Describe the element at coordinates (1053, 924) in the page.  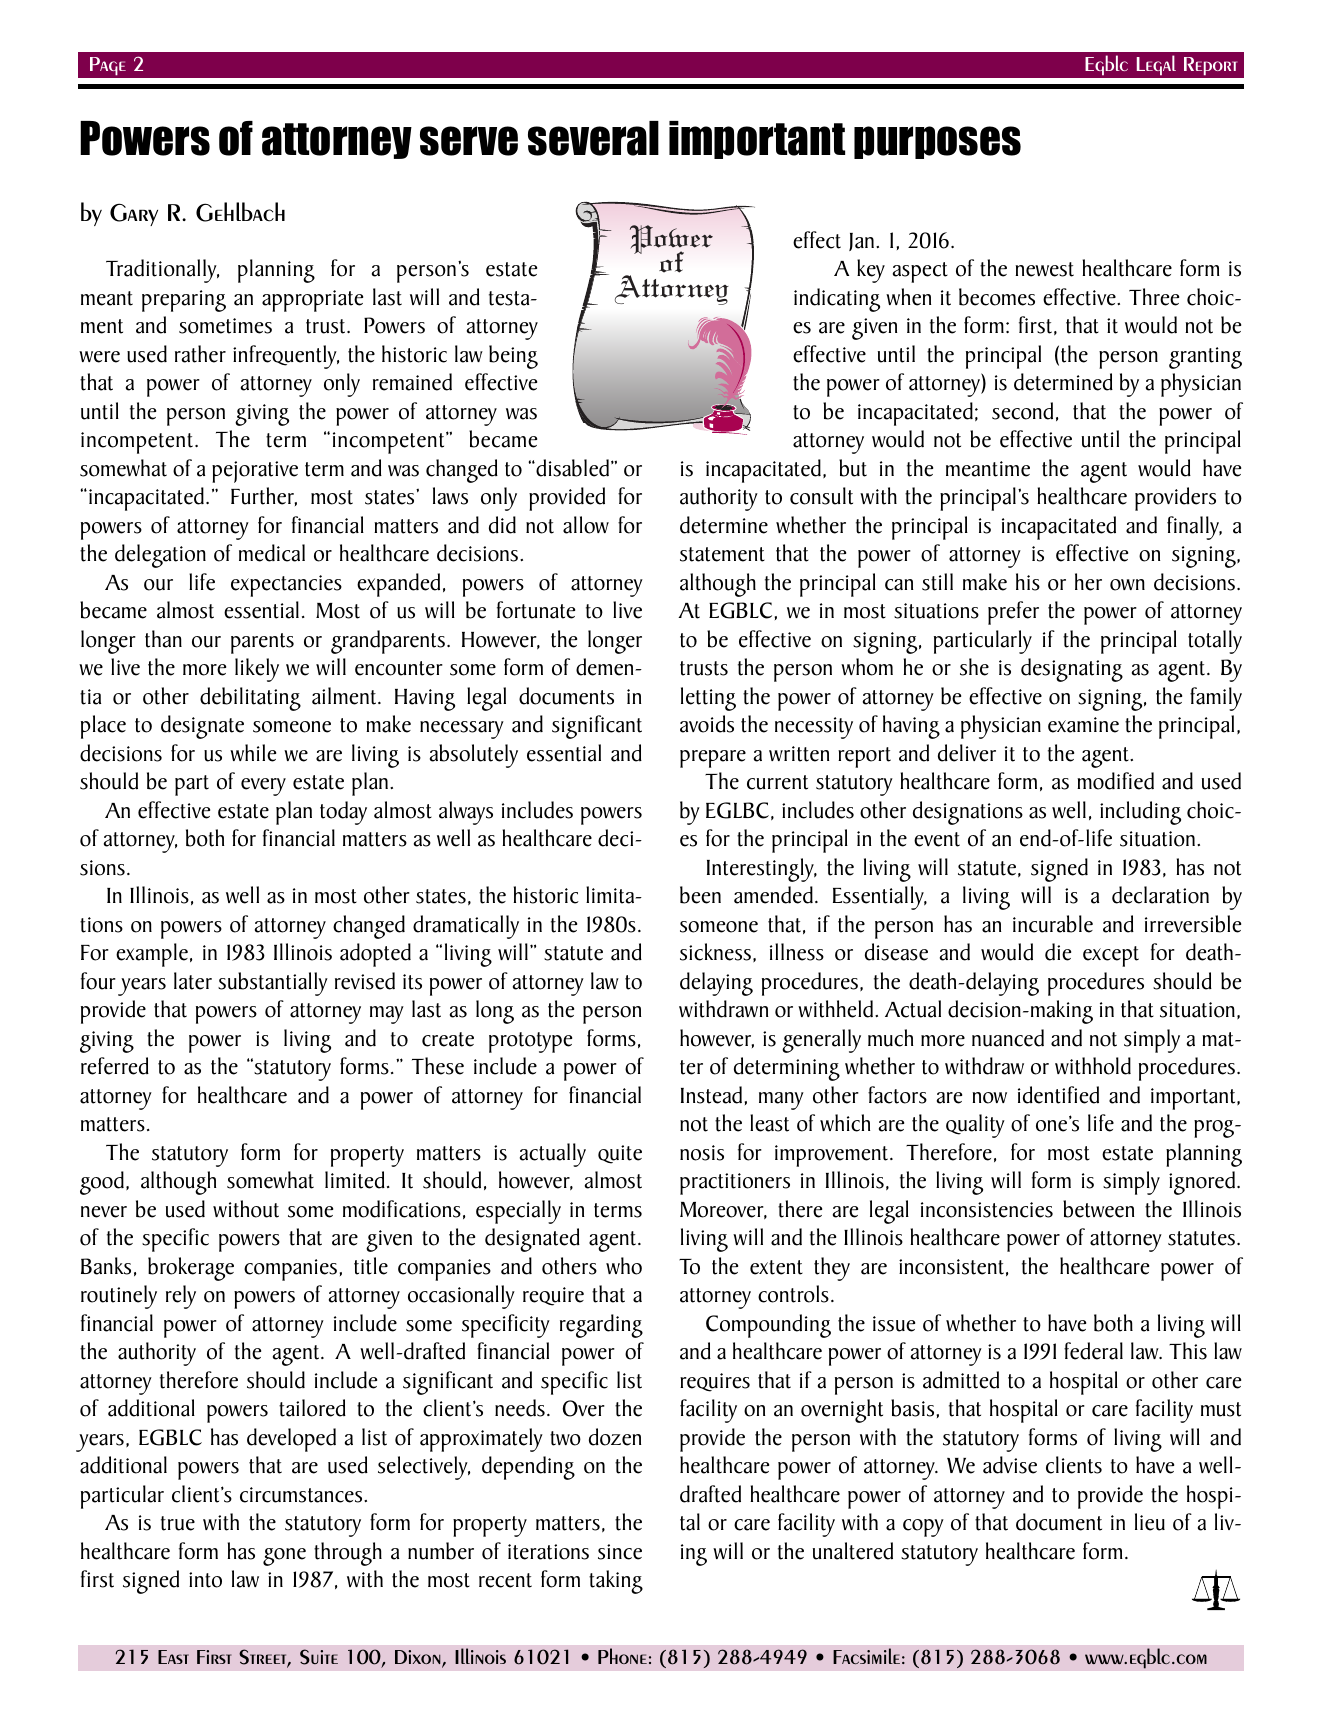
I see `incurable` at that location.
